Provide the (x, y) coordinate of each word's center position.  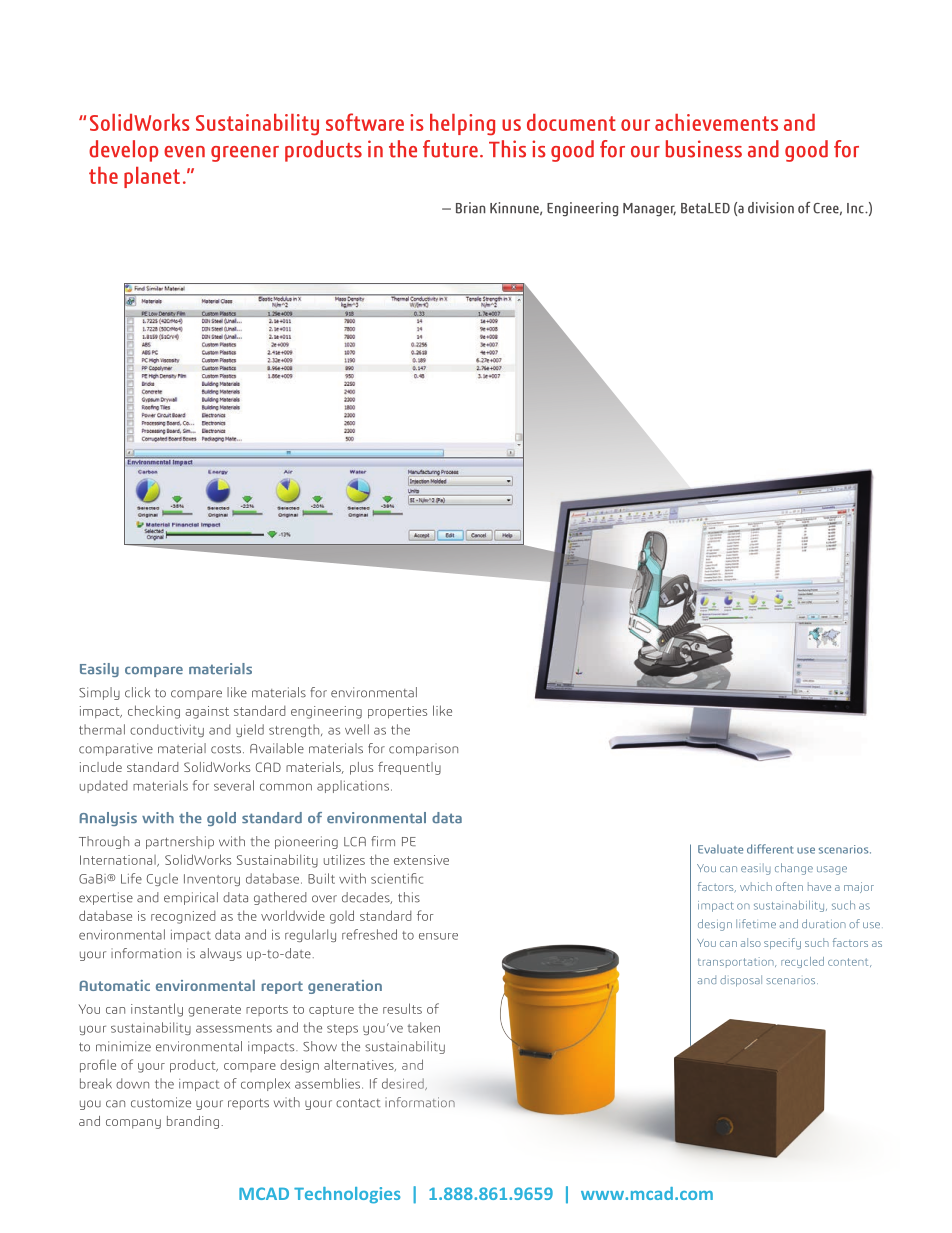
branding (193, 1122)
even (184, 152)
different (770, 849)
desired (404, 1084)
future (450, 149)
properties (397, 712)
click (137, 692)
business (704, 149)
